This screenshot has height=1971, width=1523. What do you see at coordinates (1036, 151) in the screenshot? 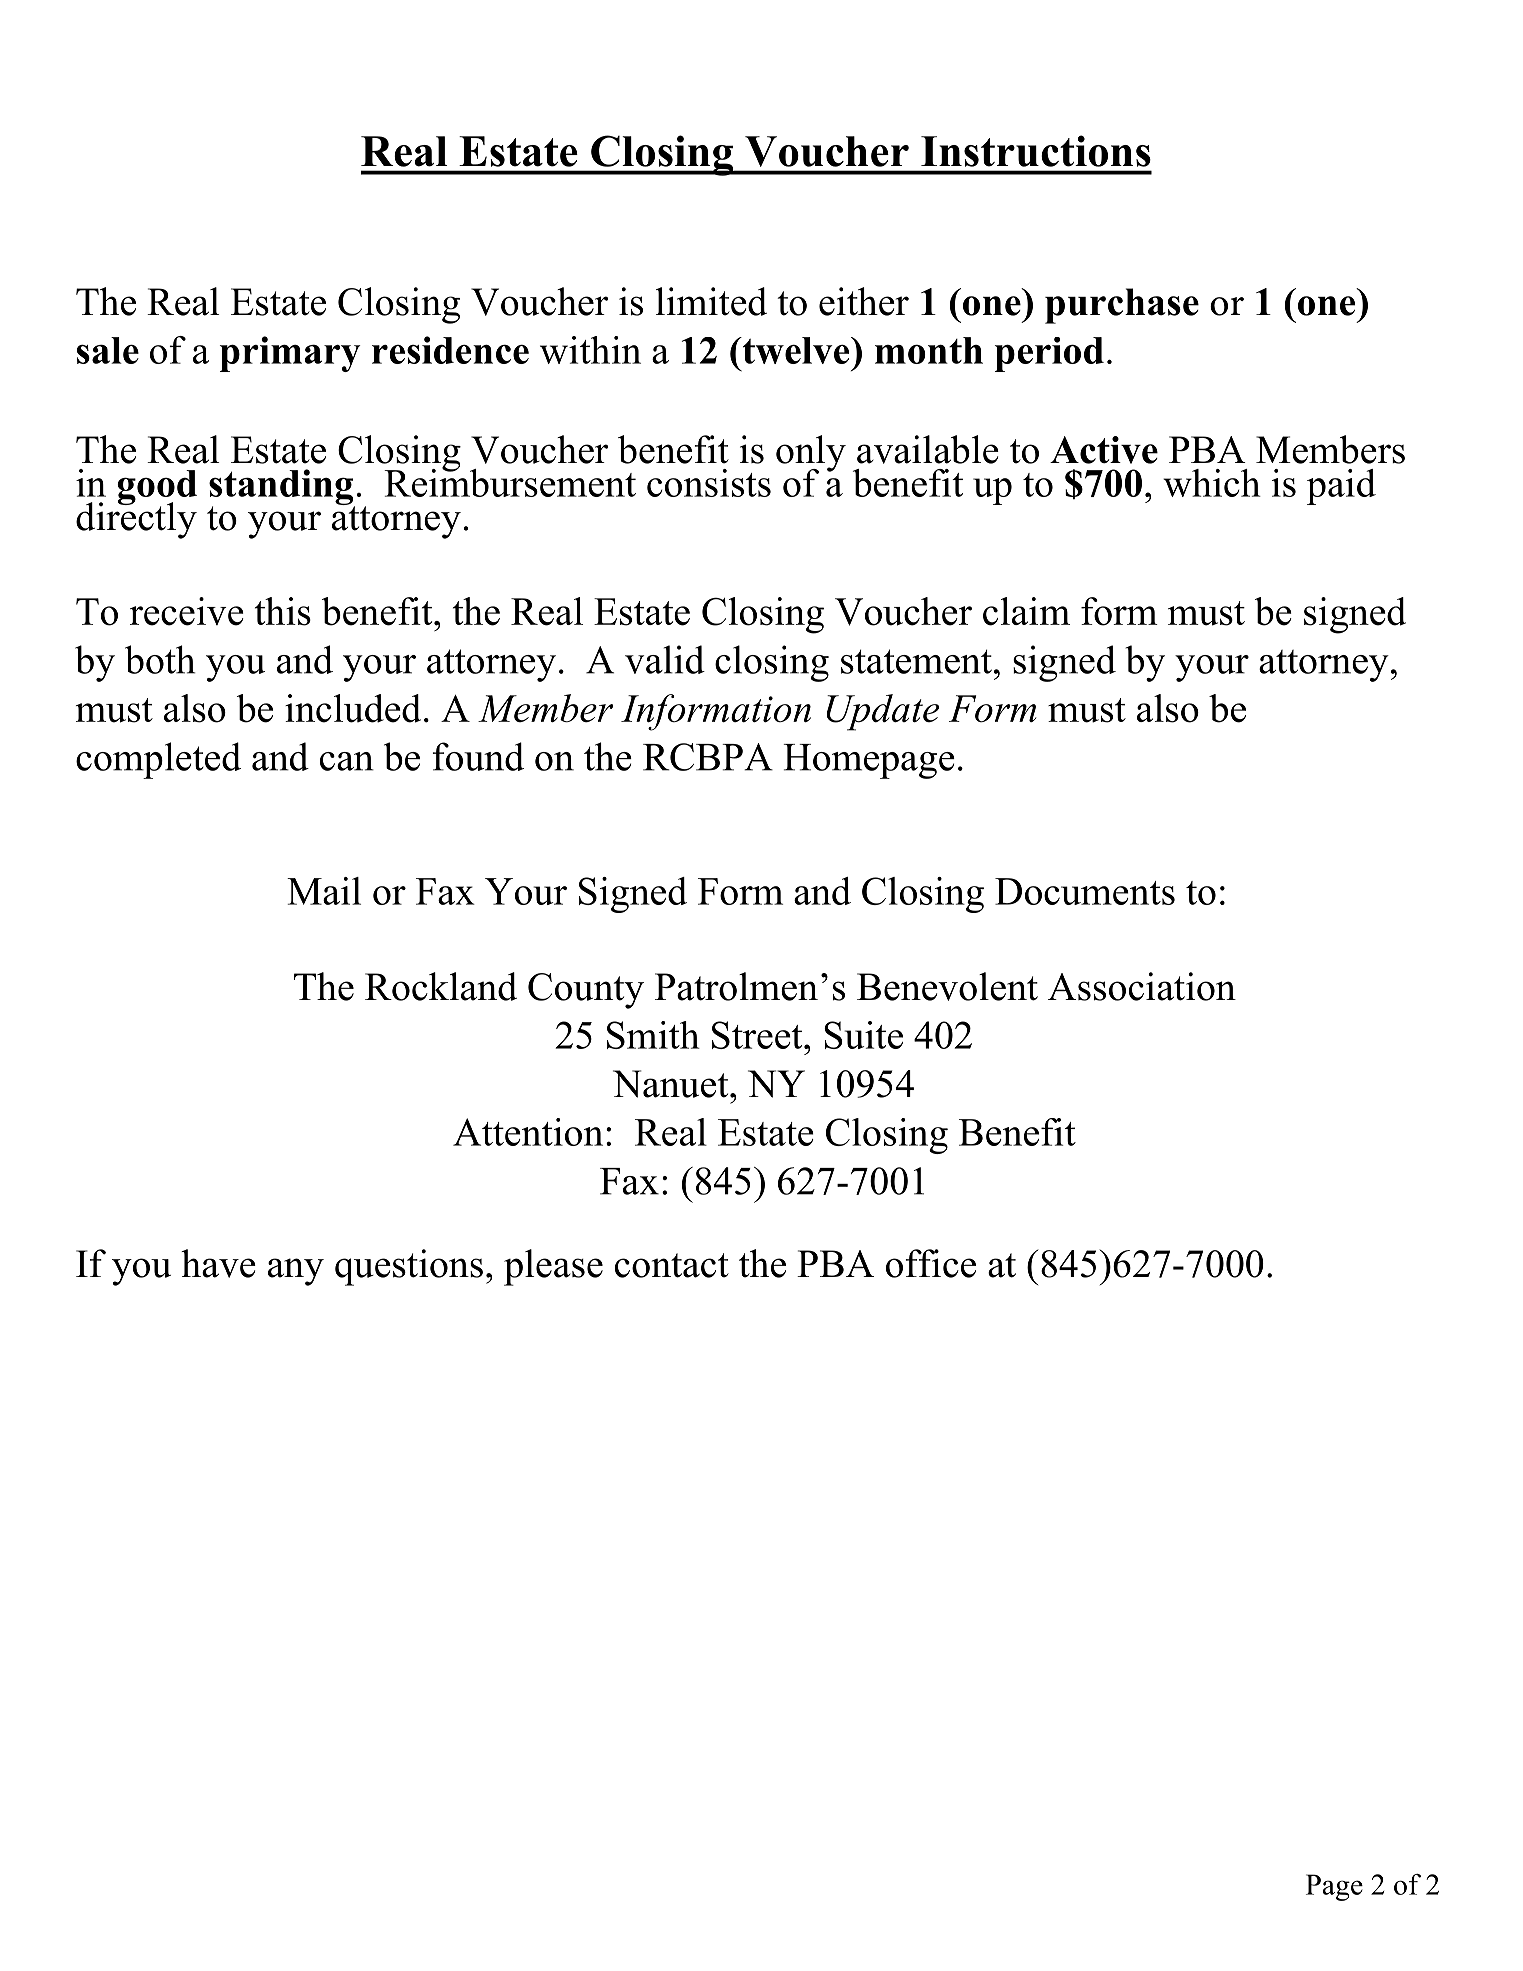
I see `Instructions` at bounding box center [1036, 151].
